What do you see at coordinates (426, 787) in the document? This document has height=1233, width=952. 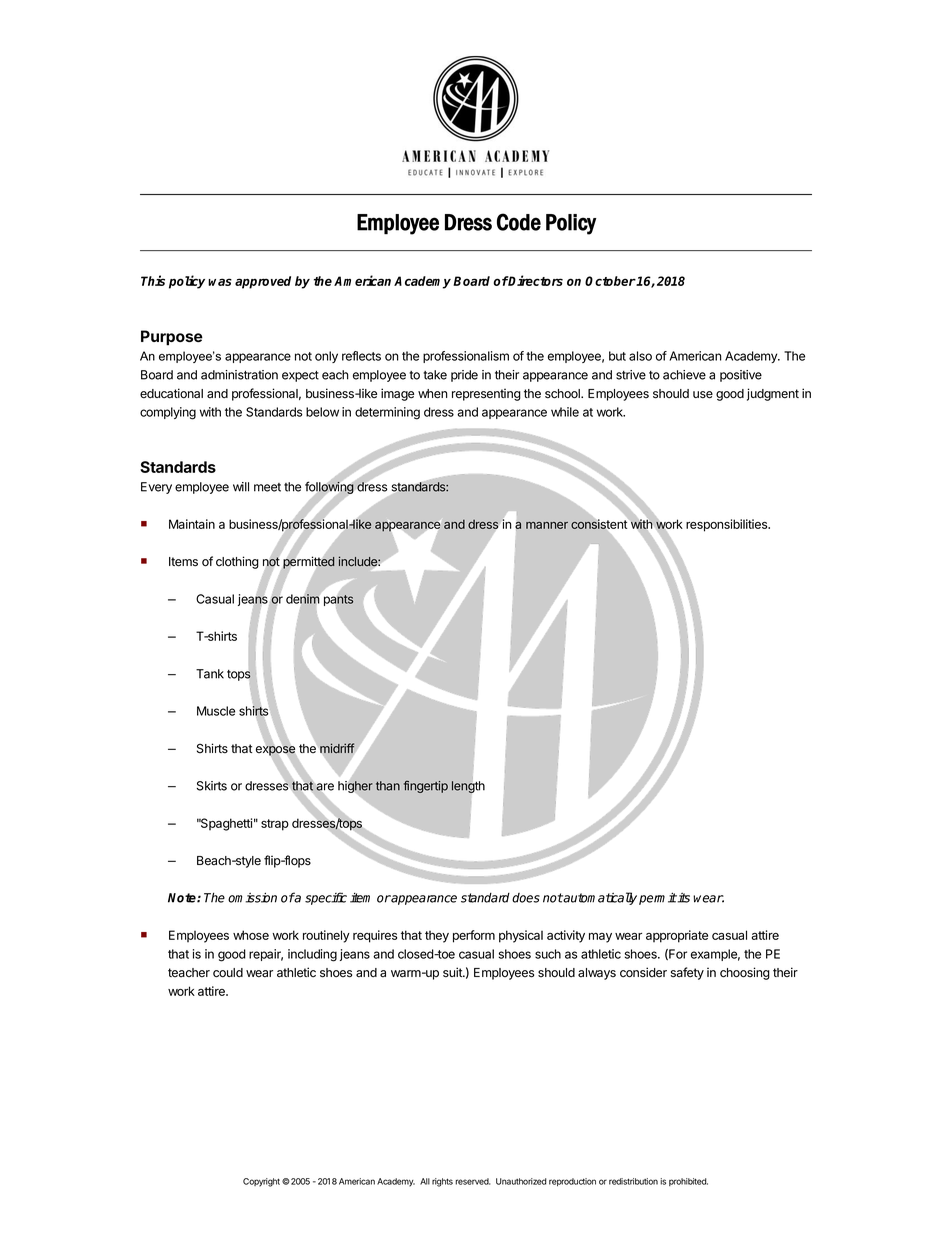 I see `fingertip` at bounding box center [426, 787].
